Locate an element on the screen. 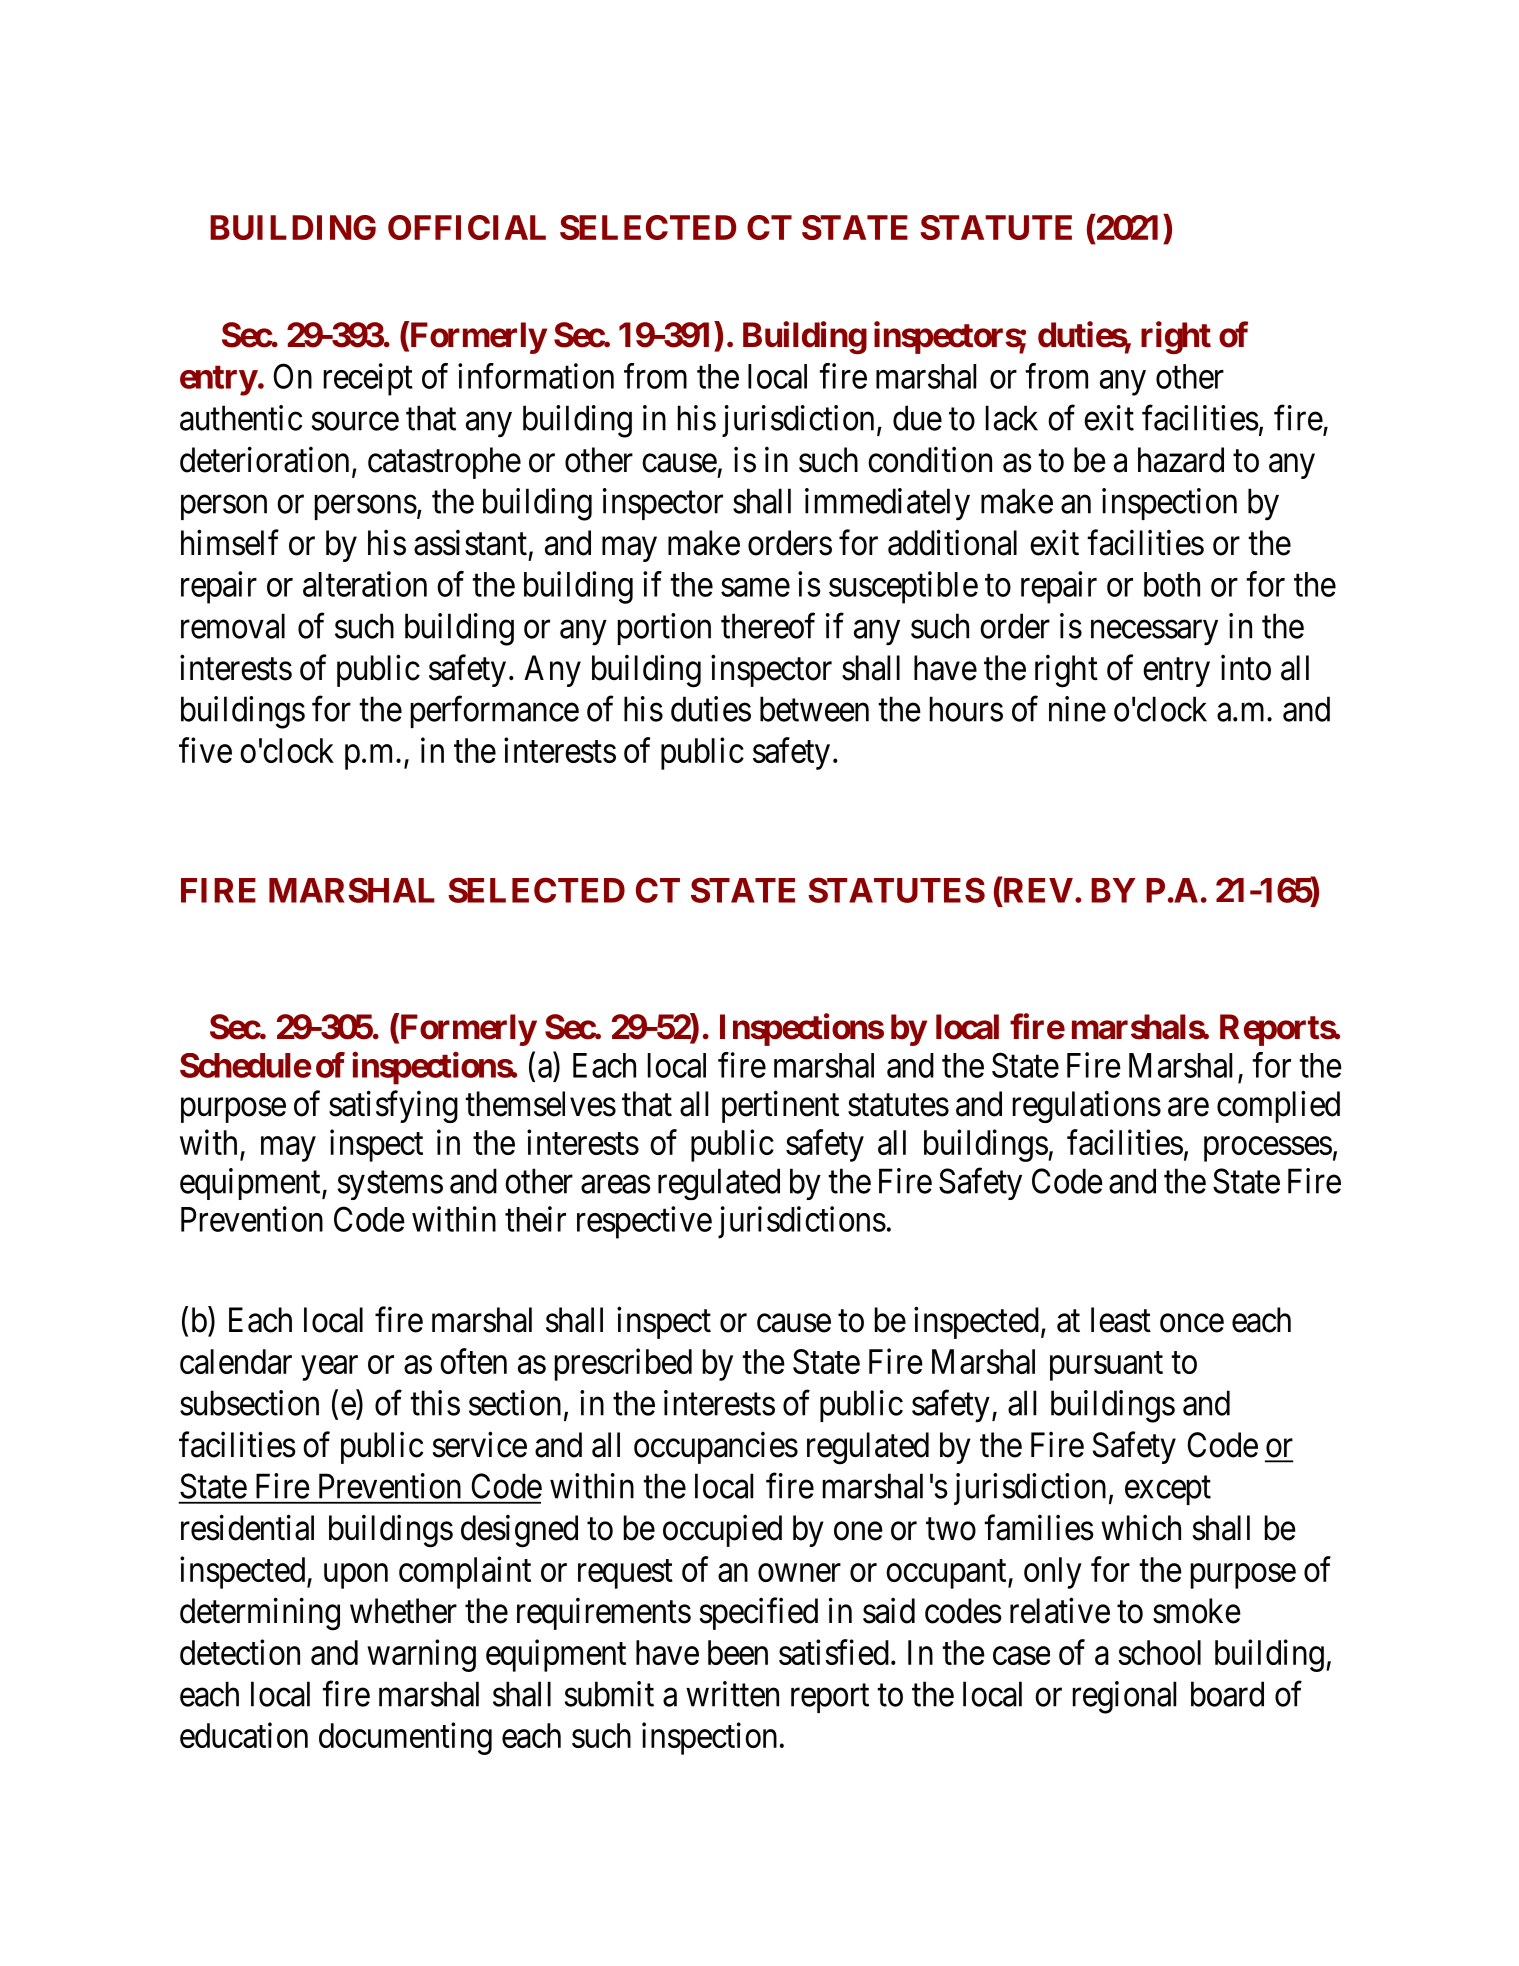  necessary is located at coordinates (1154, 633).
